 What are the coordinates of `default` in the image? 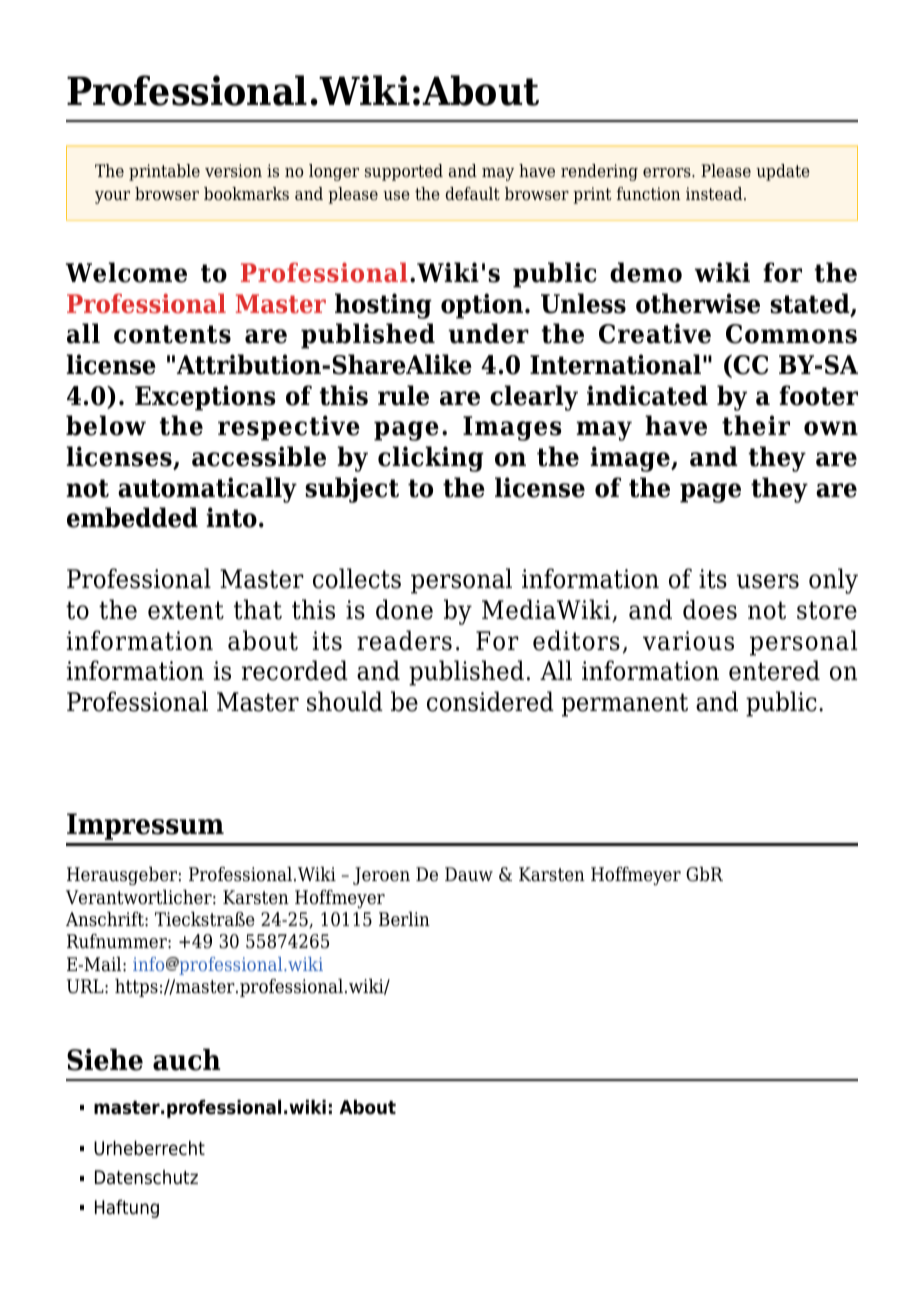 It's located at (472, 194).
